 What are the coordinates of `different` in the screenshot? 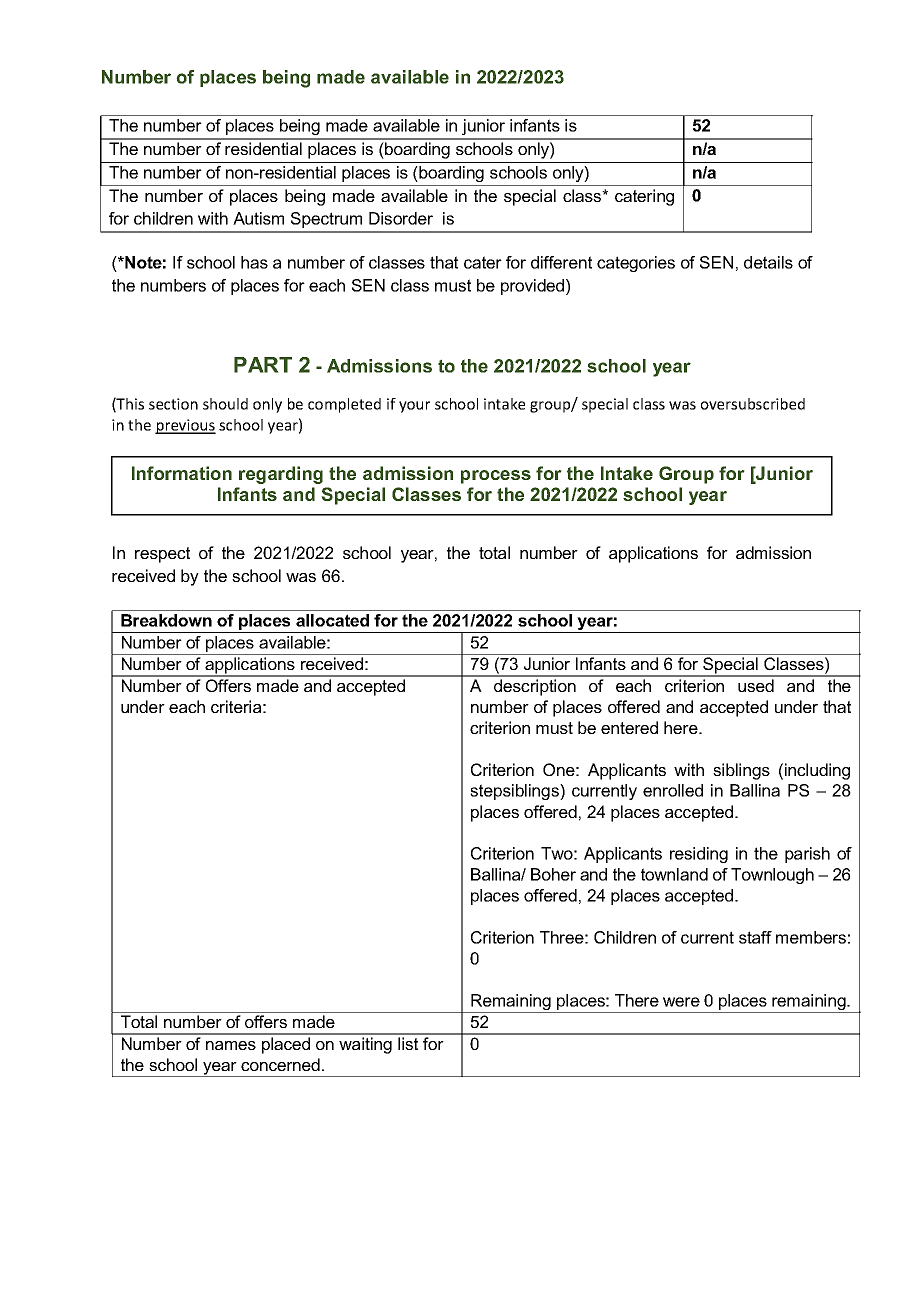 It's located at (561, 262).
